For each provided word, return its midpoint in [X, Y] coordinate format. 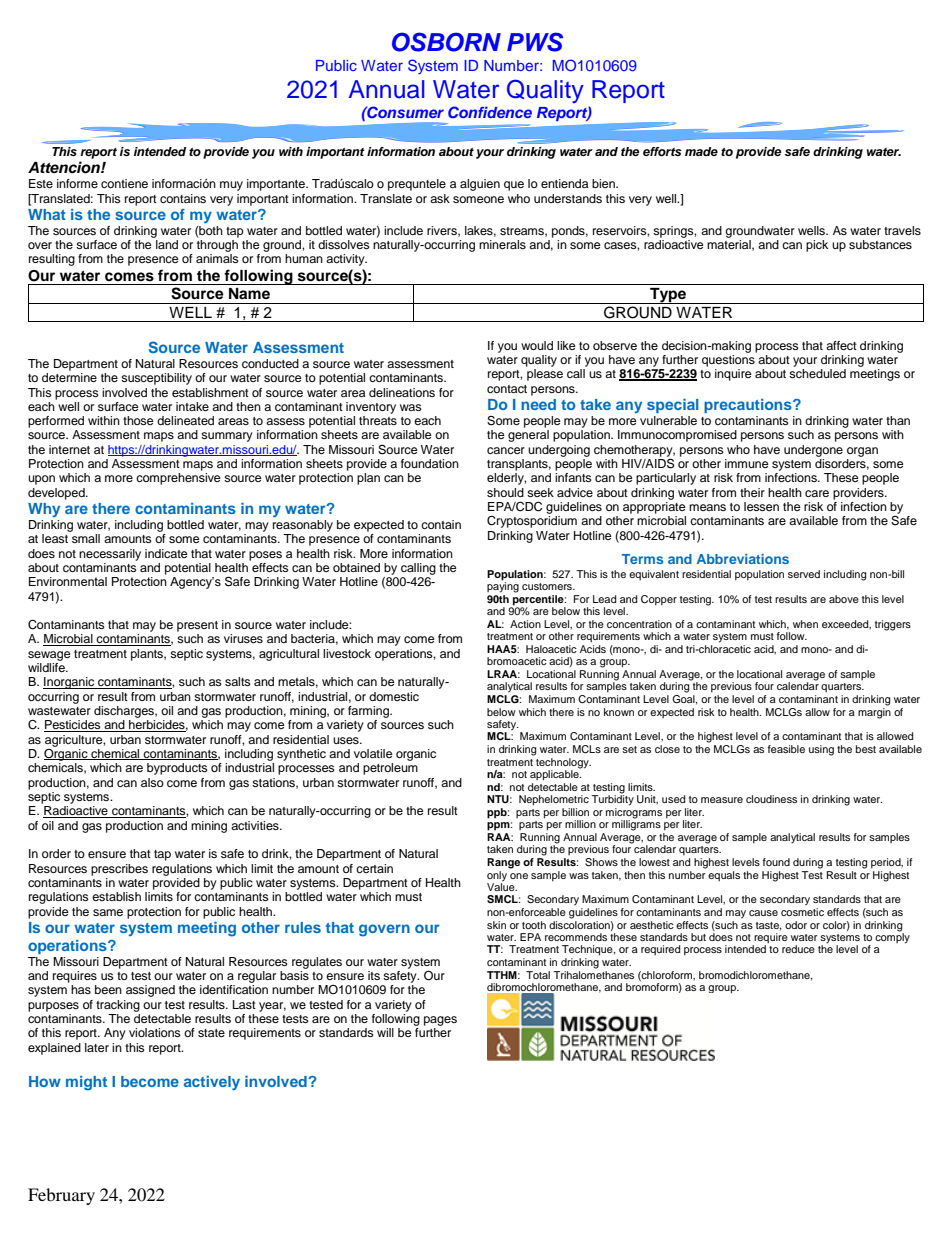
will [385, 1032]
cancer [506, 450]
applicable [555, 774]
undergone [813, 451]
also [152, 782]
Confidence [490, 112]
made [701, 151]
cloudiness [771, 799]
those [138, 420]
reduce [798, 949]
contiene [124, 183]
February [61, 1196]
